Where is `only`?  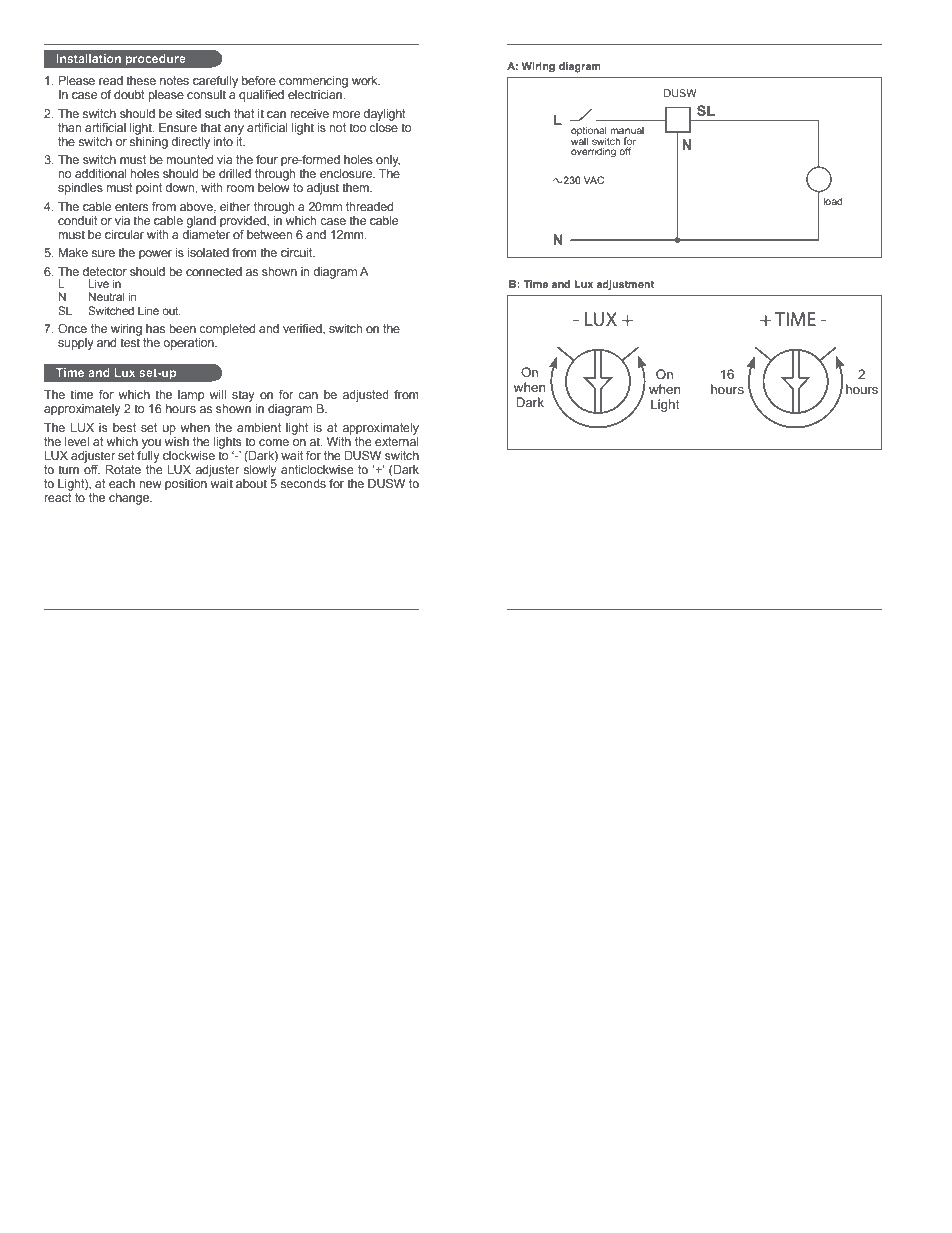 only is located at coordinates (388, 161).
